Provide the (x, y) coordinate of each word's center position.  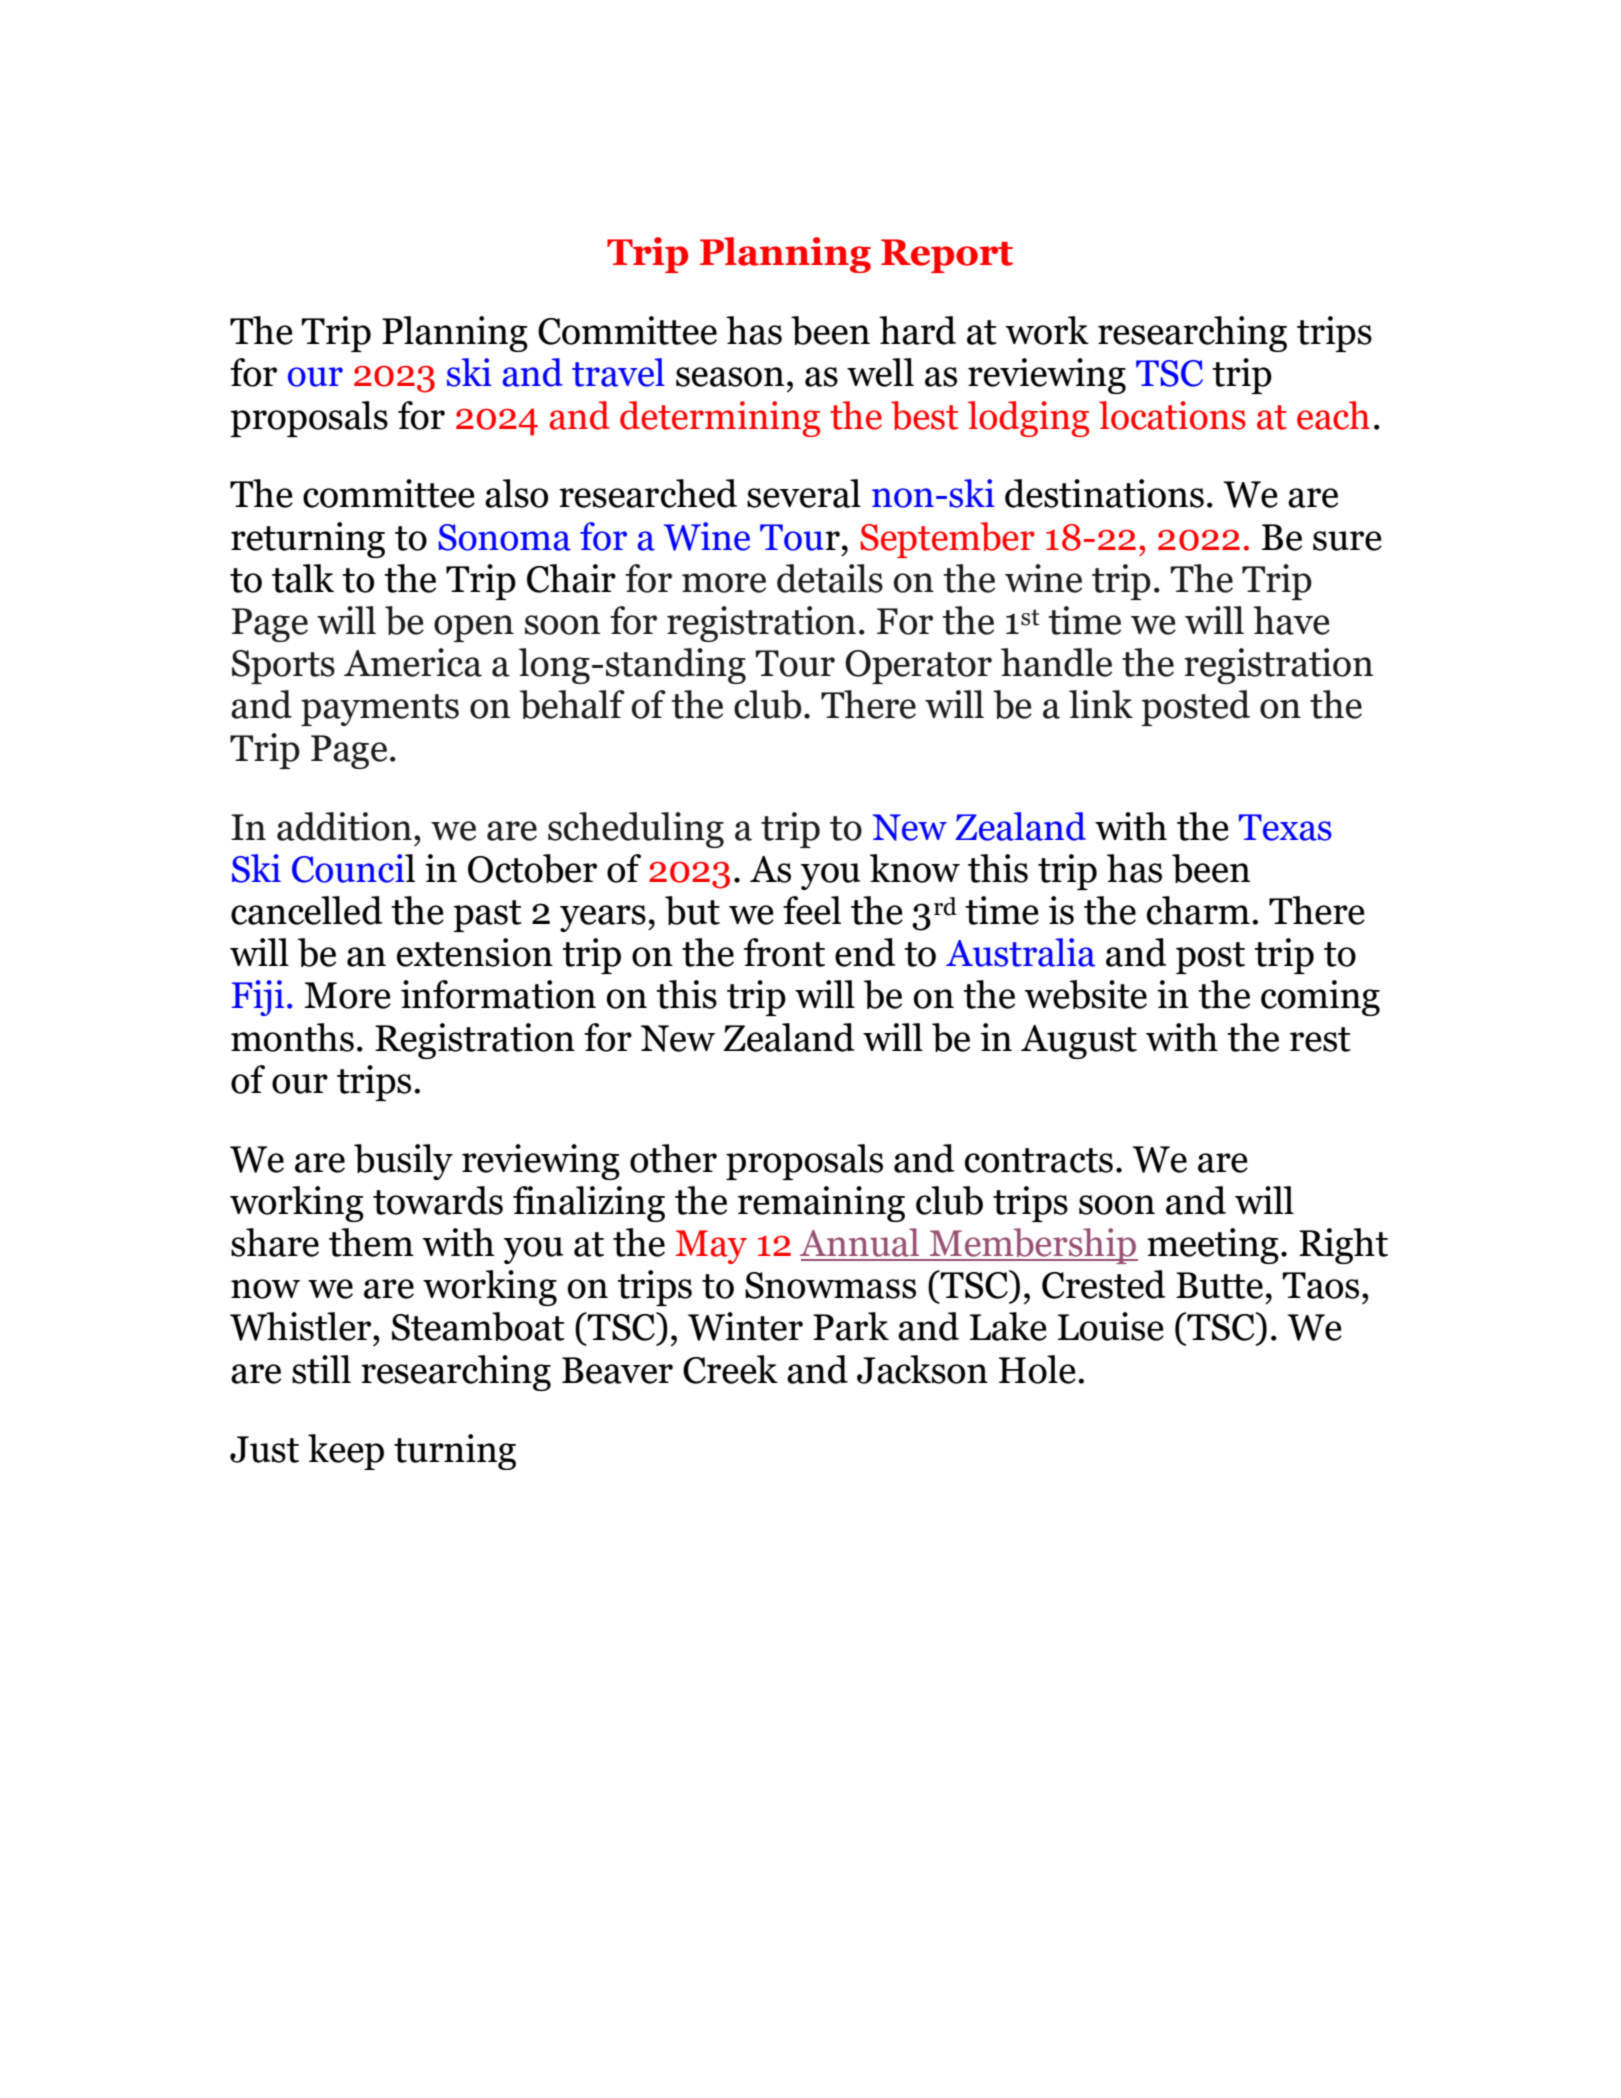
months (292, 1037)
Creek (730, 1369)
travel (618, 372)
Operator (918, 667)
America (413, 662)
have (1291, 620)
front (784, 952)
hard (917, 330)
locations (1172, 415)
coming (1320, 998)
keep (346, 1452)
